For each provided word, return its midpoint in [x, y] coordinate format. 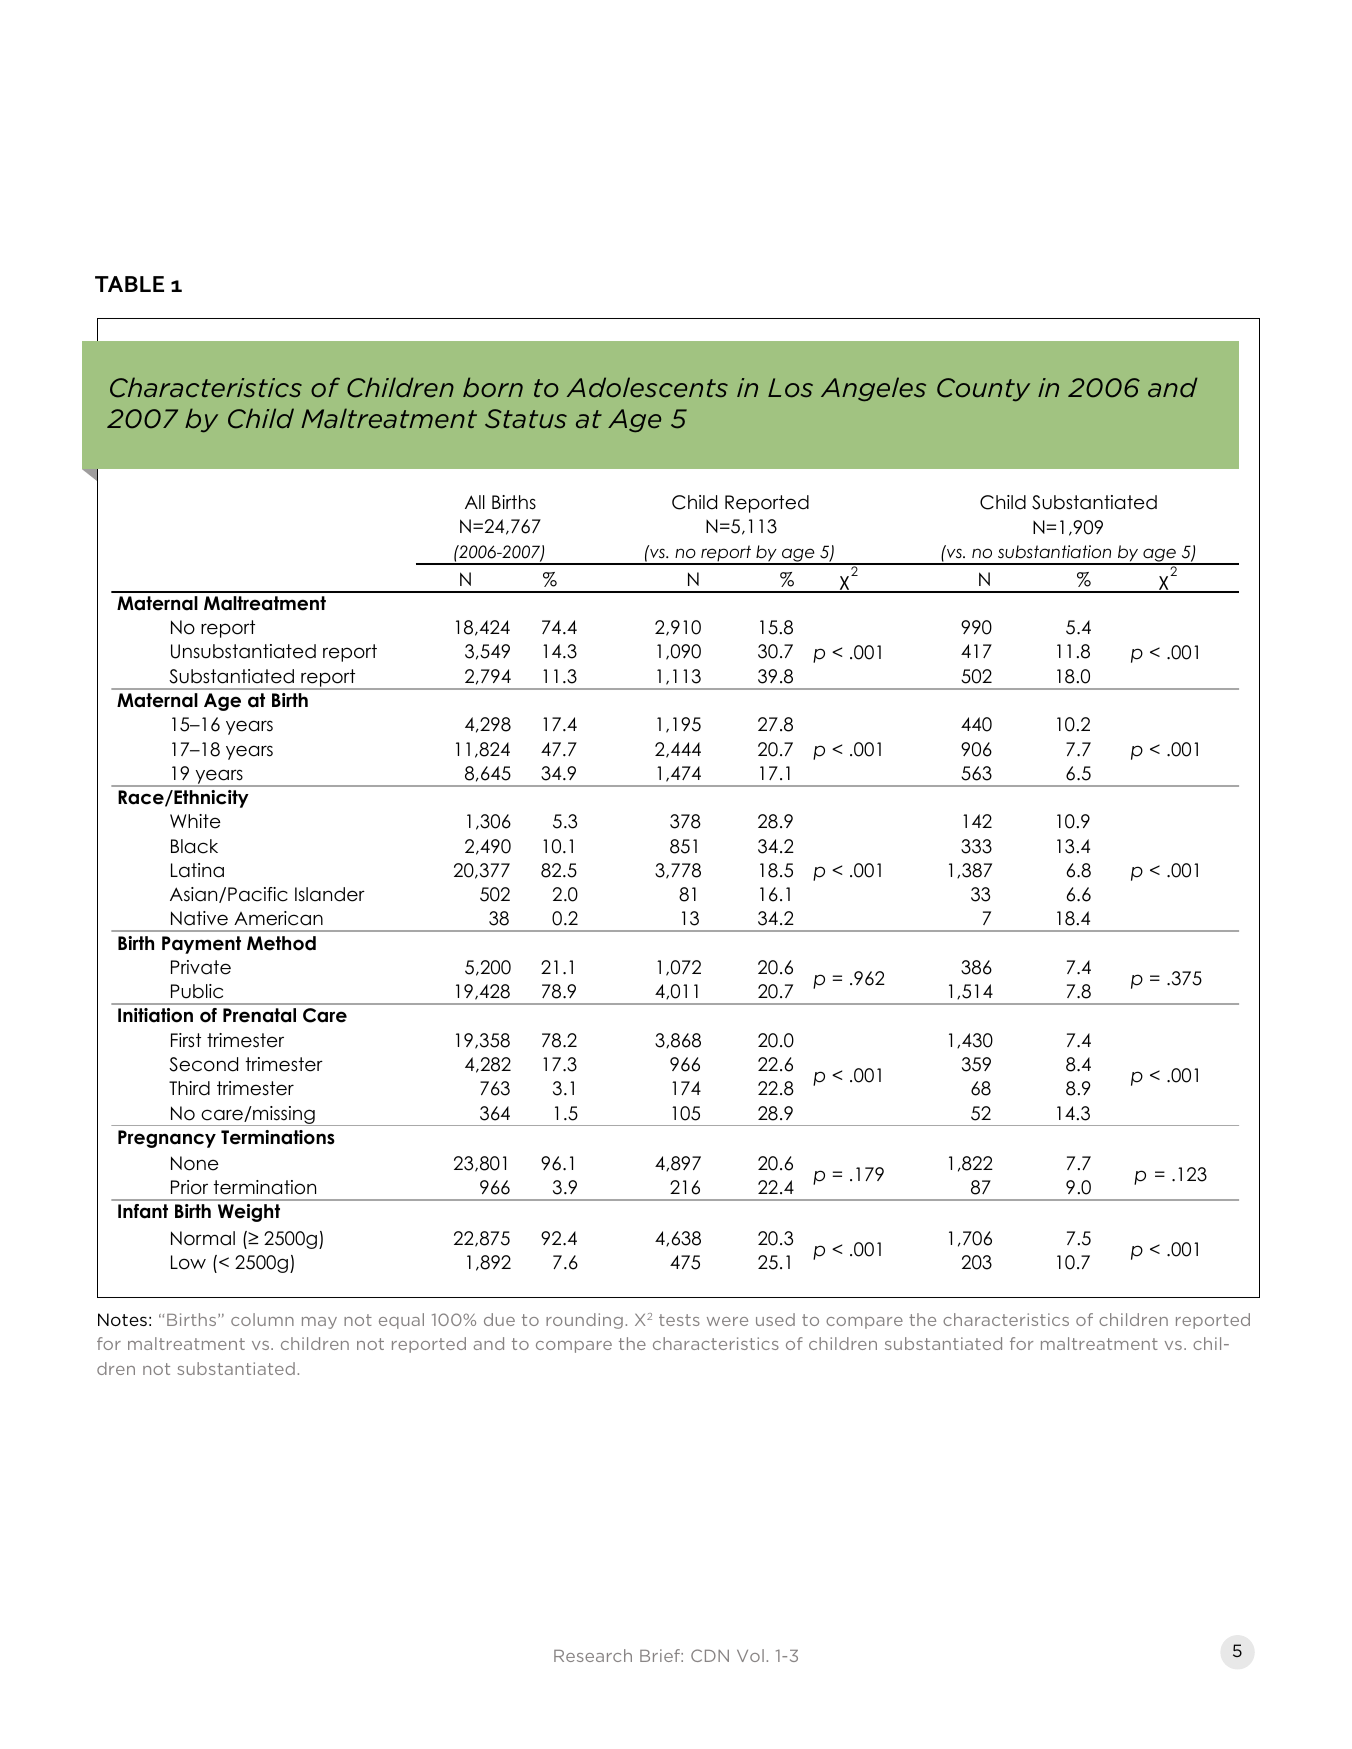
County [983, 389]
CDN [710, 1655]
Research [593, 1655]
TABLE [129, 284]
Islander [330, 894]
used [775, 1319]
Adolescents [647, 387]
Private [201, 967]
